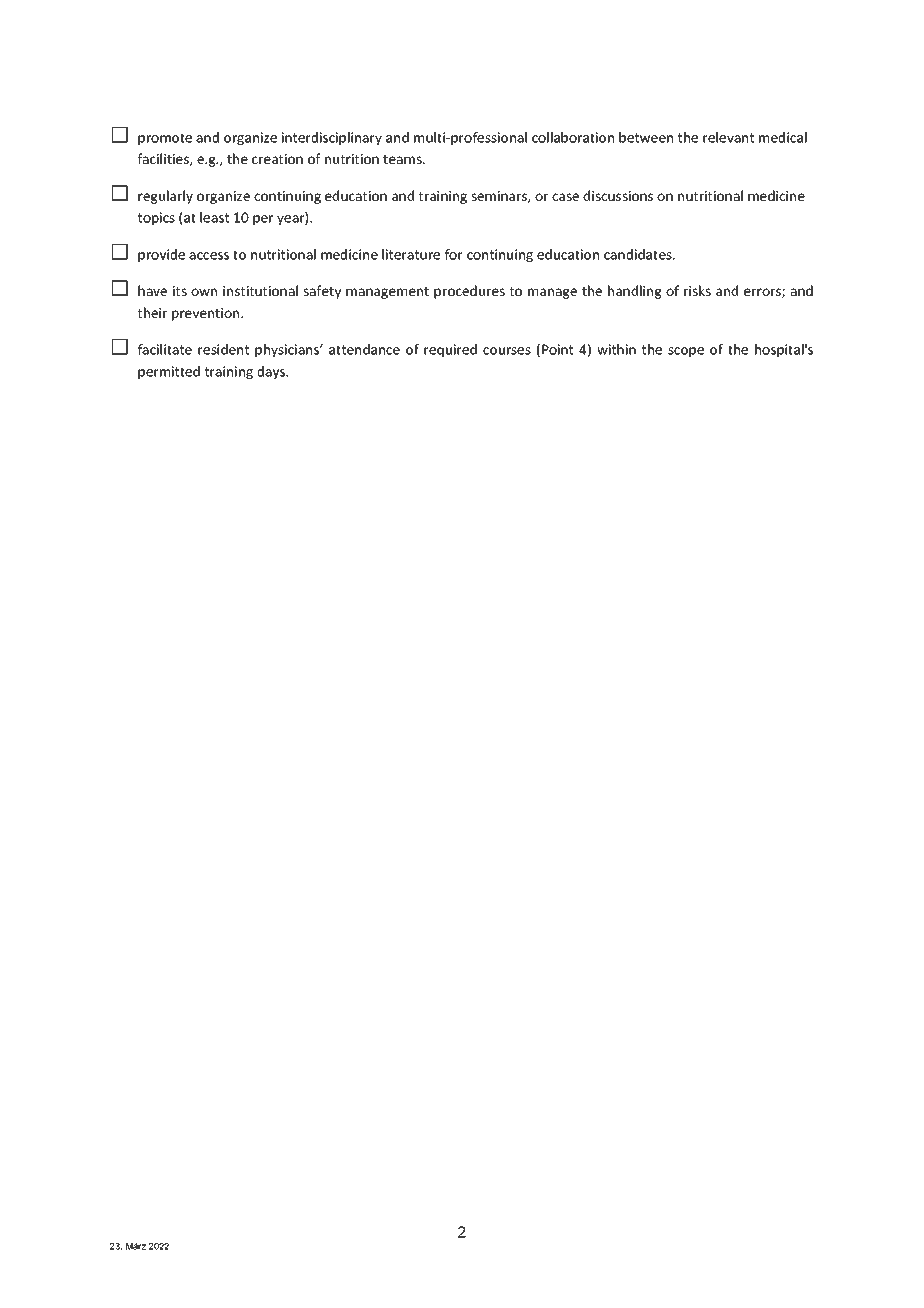 The image size is (924, 1308). I want to click on least, so click(214, 217).
